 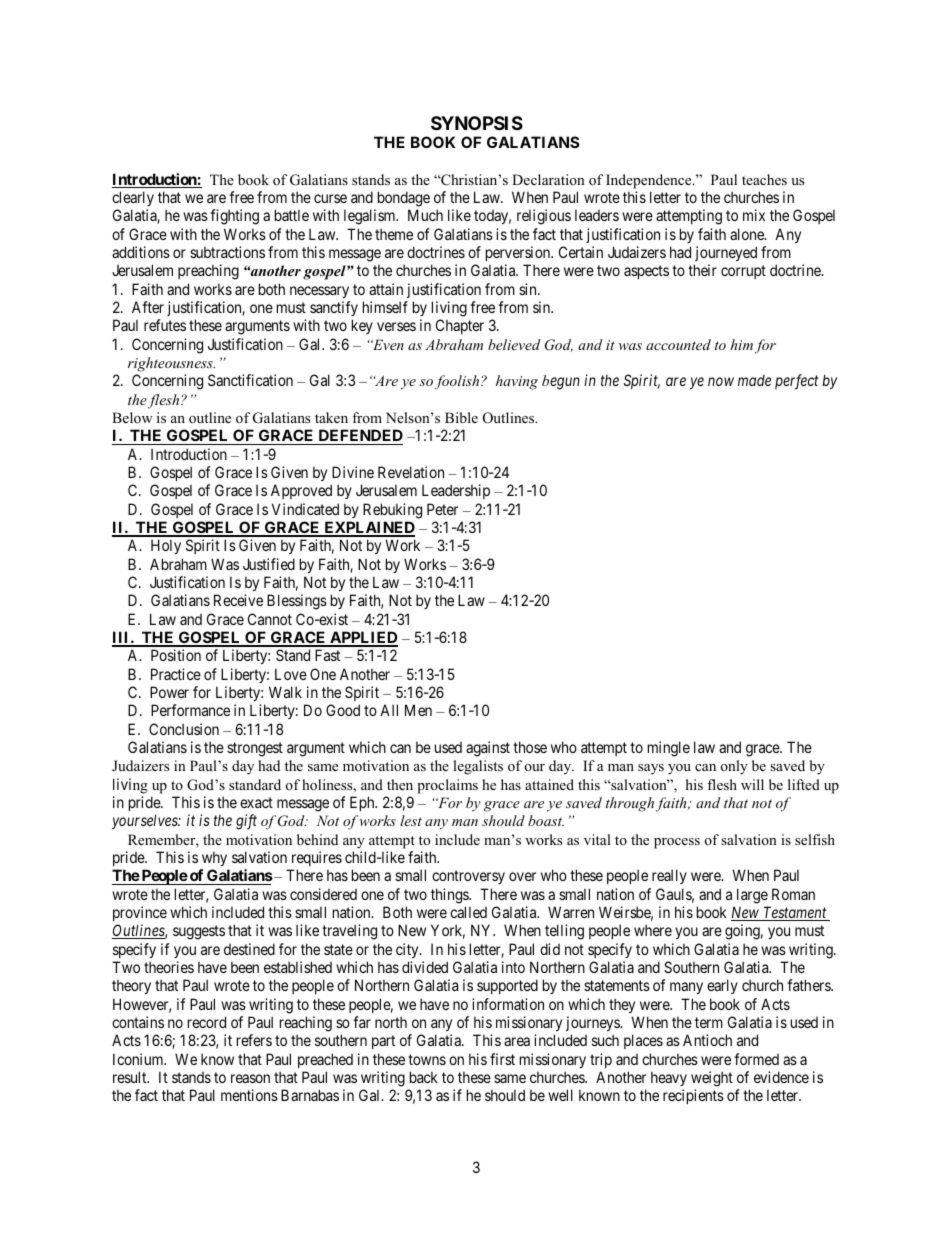 What do you see at coordinates (477, 123) in the page?
I see `SYNOPSIS` at bounding box center [477, 123].
